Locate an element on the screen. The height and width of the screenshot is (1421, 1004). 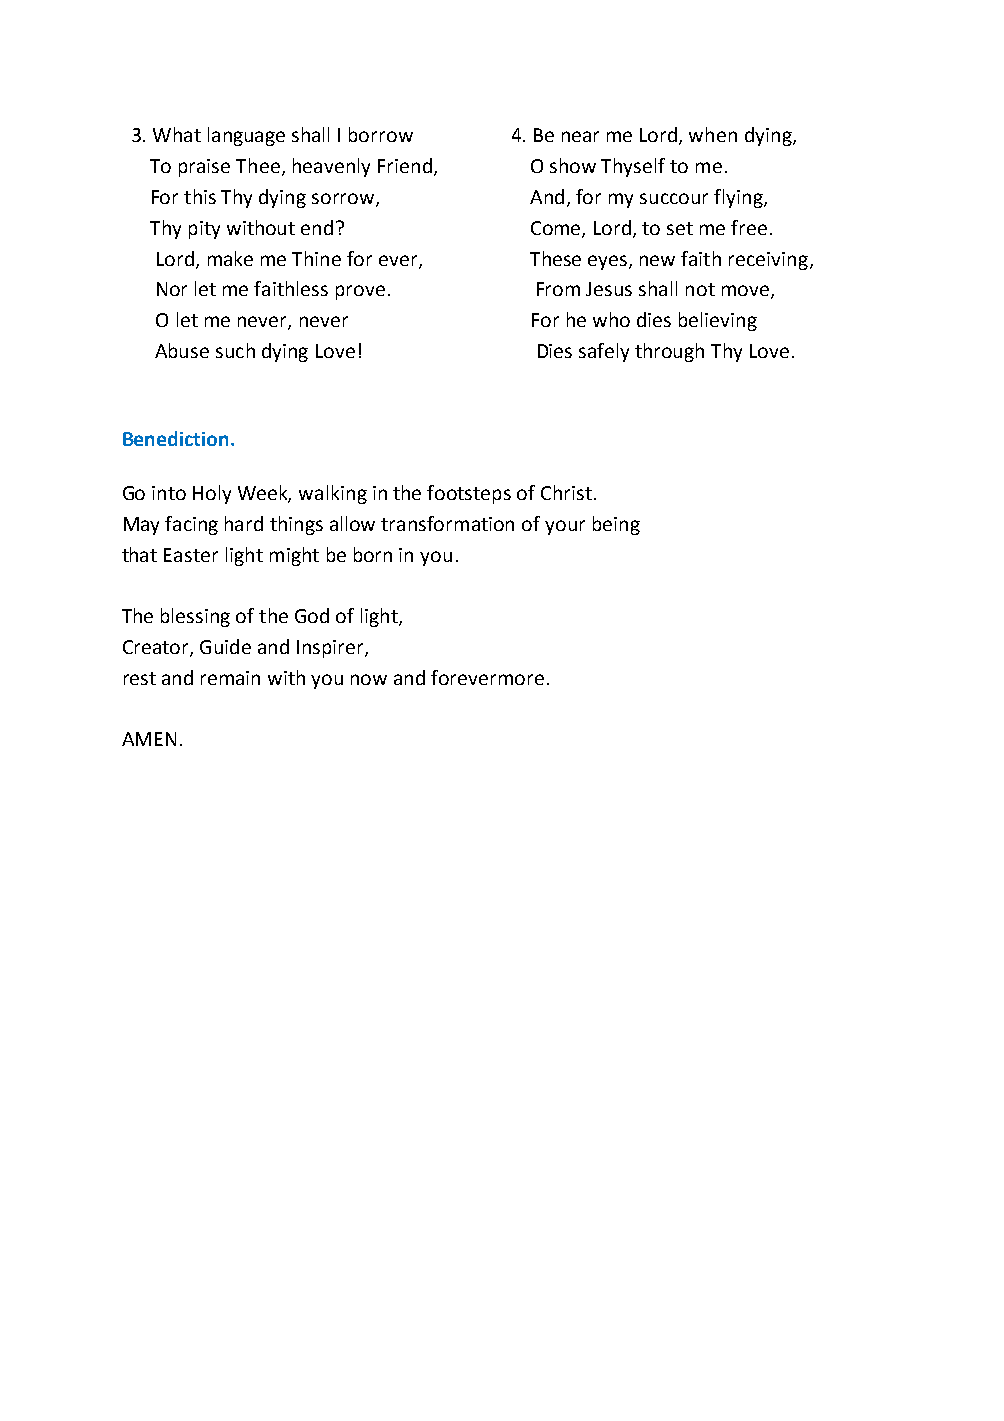
Christ is located at coordinates (566, 492).
